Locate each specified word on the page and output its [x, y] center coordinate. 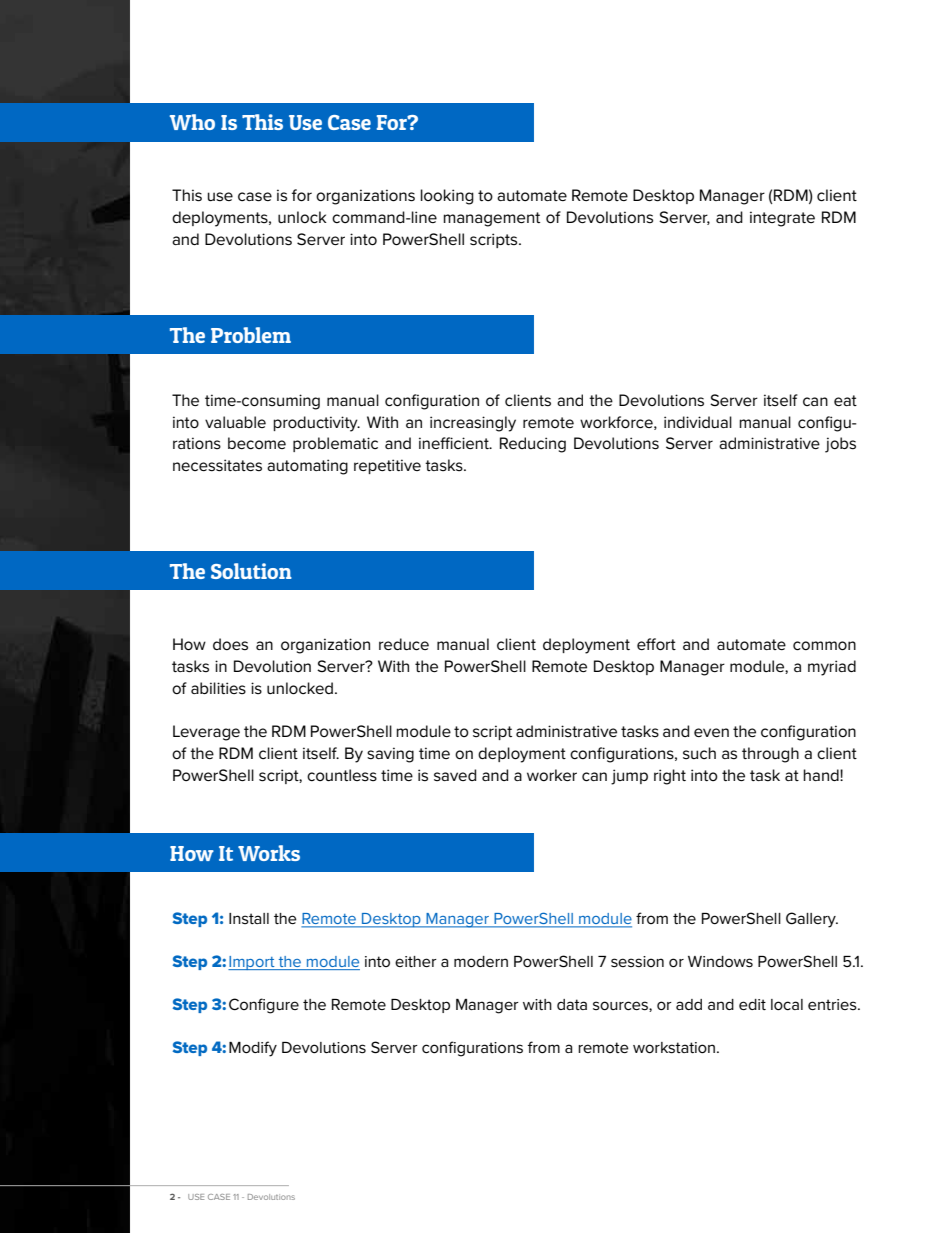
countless [342, 775]
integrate [782, 219]
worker [552, 775]
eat [845, 400]
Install [249, 918]
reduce [404, 644]
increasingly [473, 424]
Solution [251, 571]
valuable [235, 422]
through [770, 755]
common [824, 646]
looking [447, 197]
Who [192, 122]
